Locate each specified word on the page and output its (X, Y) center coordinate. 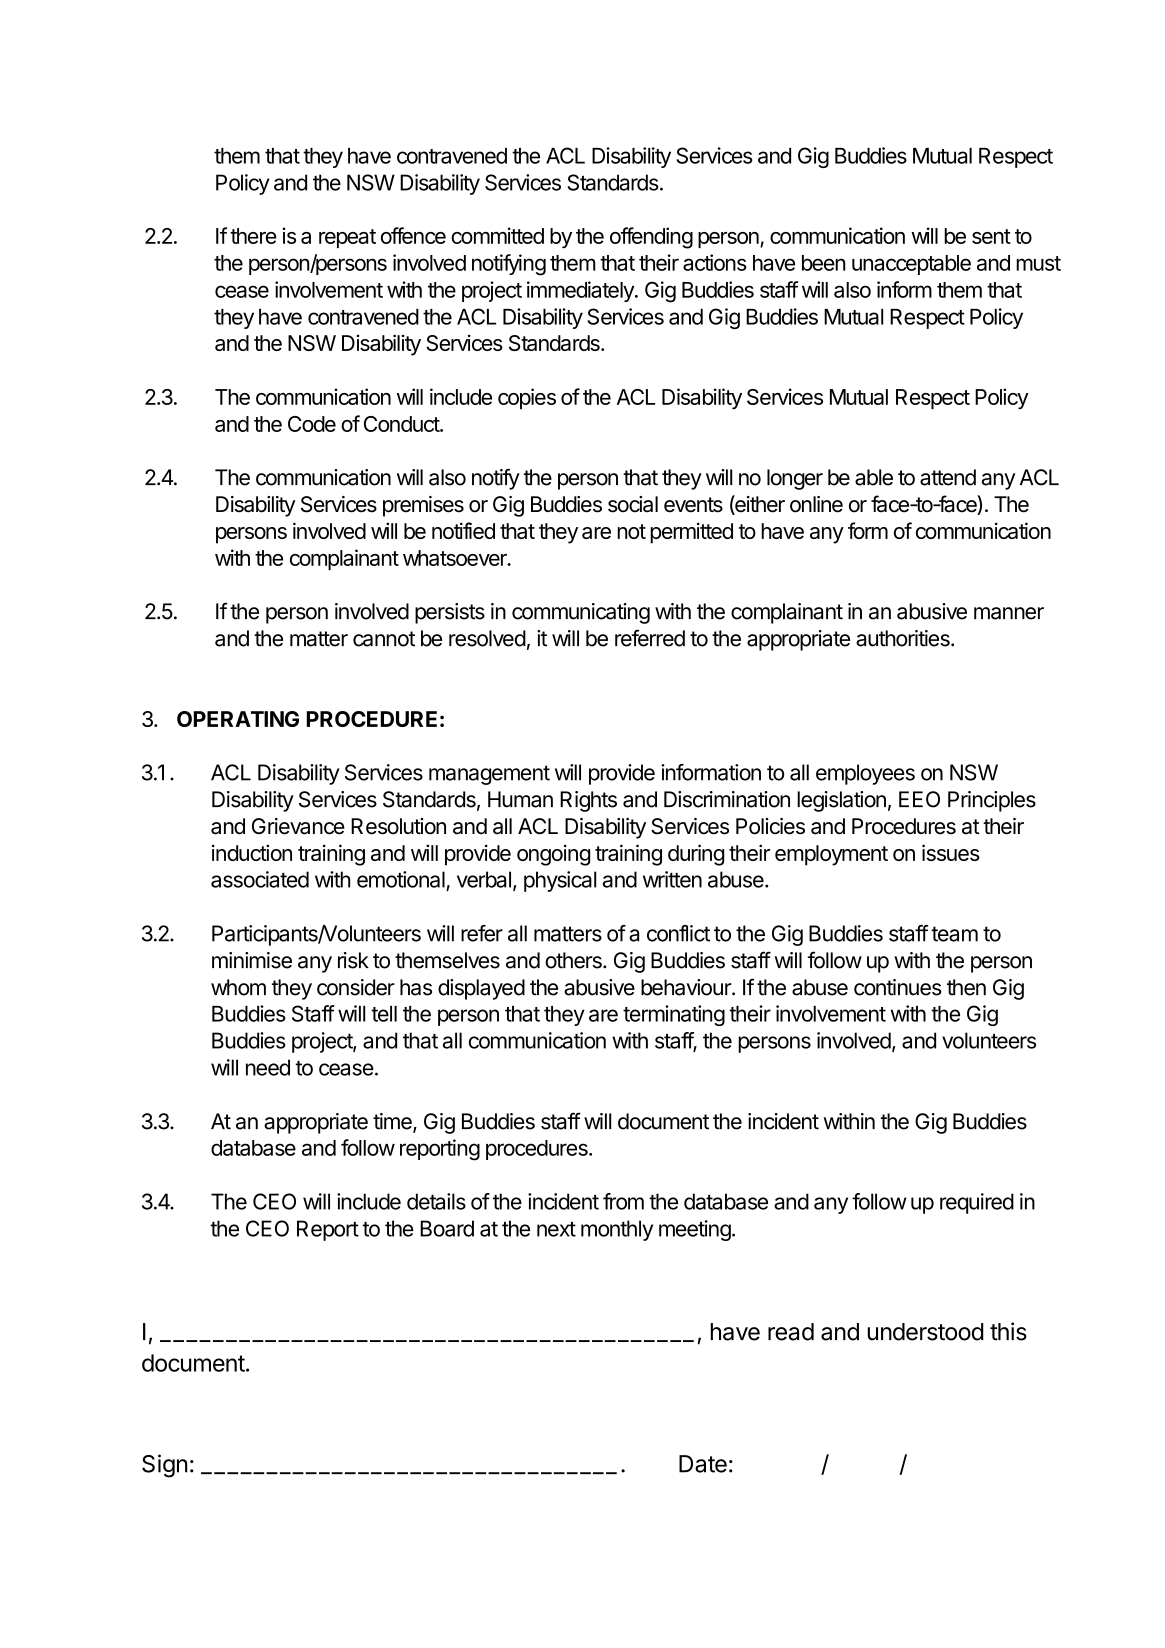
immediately (581, 291)
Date (703, 1464)
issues (951, 852)
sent (991, 236)
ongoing (553, 855)
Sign (164, 1466)
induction (252, 852)
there (253, 236)
